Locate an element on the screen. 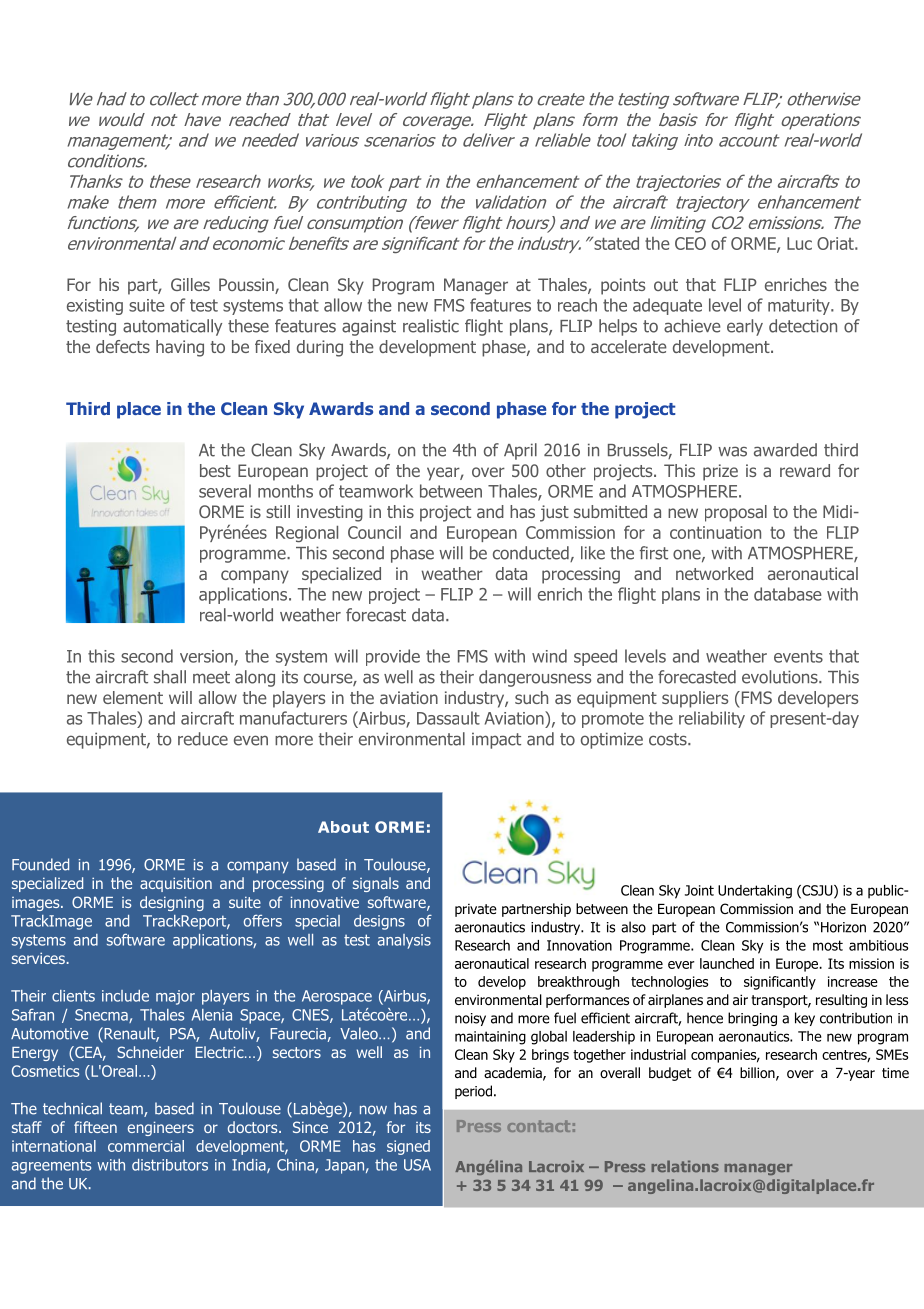  Luc is located at coordinates (799, 243).
